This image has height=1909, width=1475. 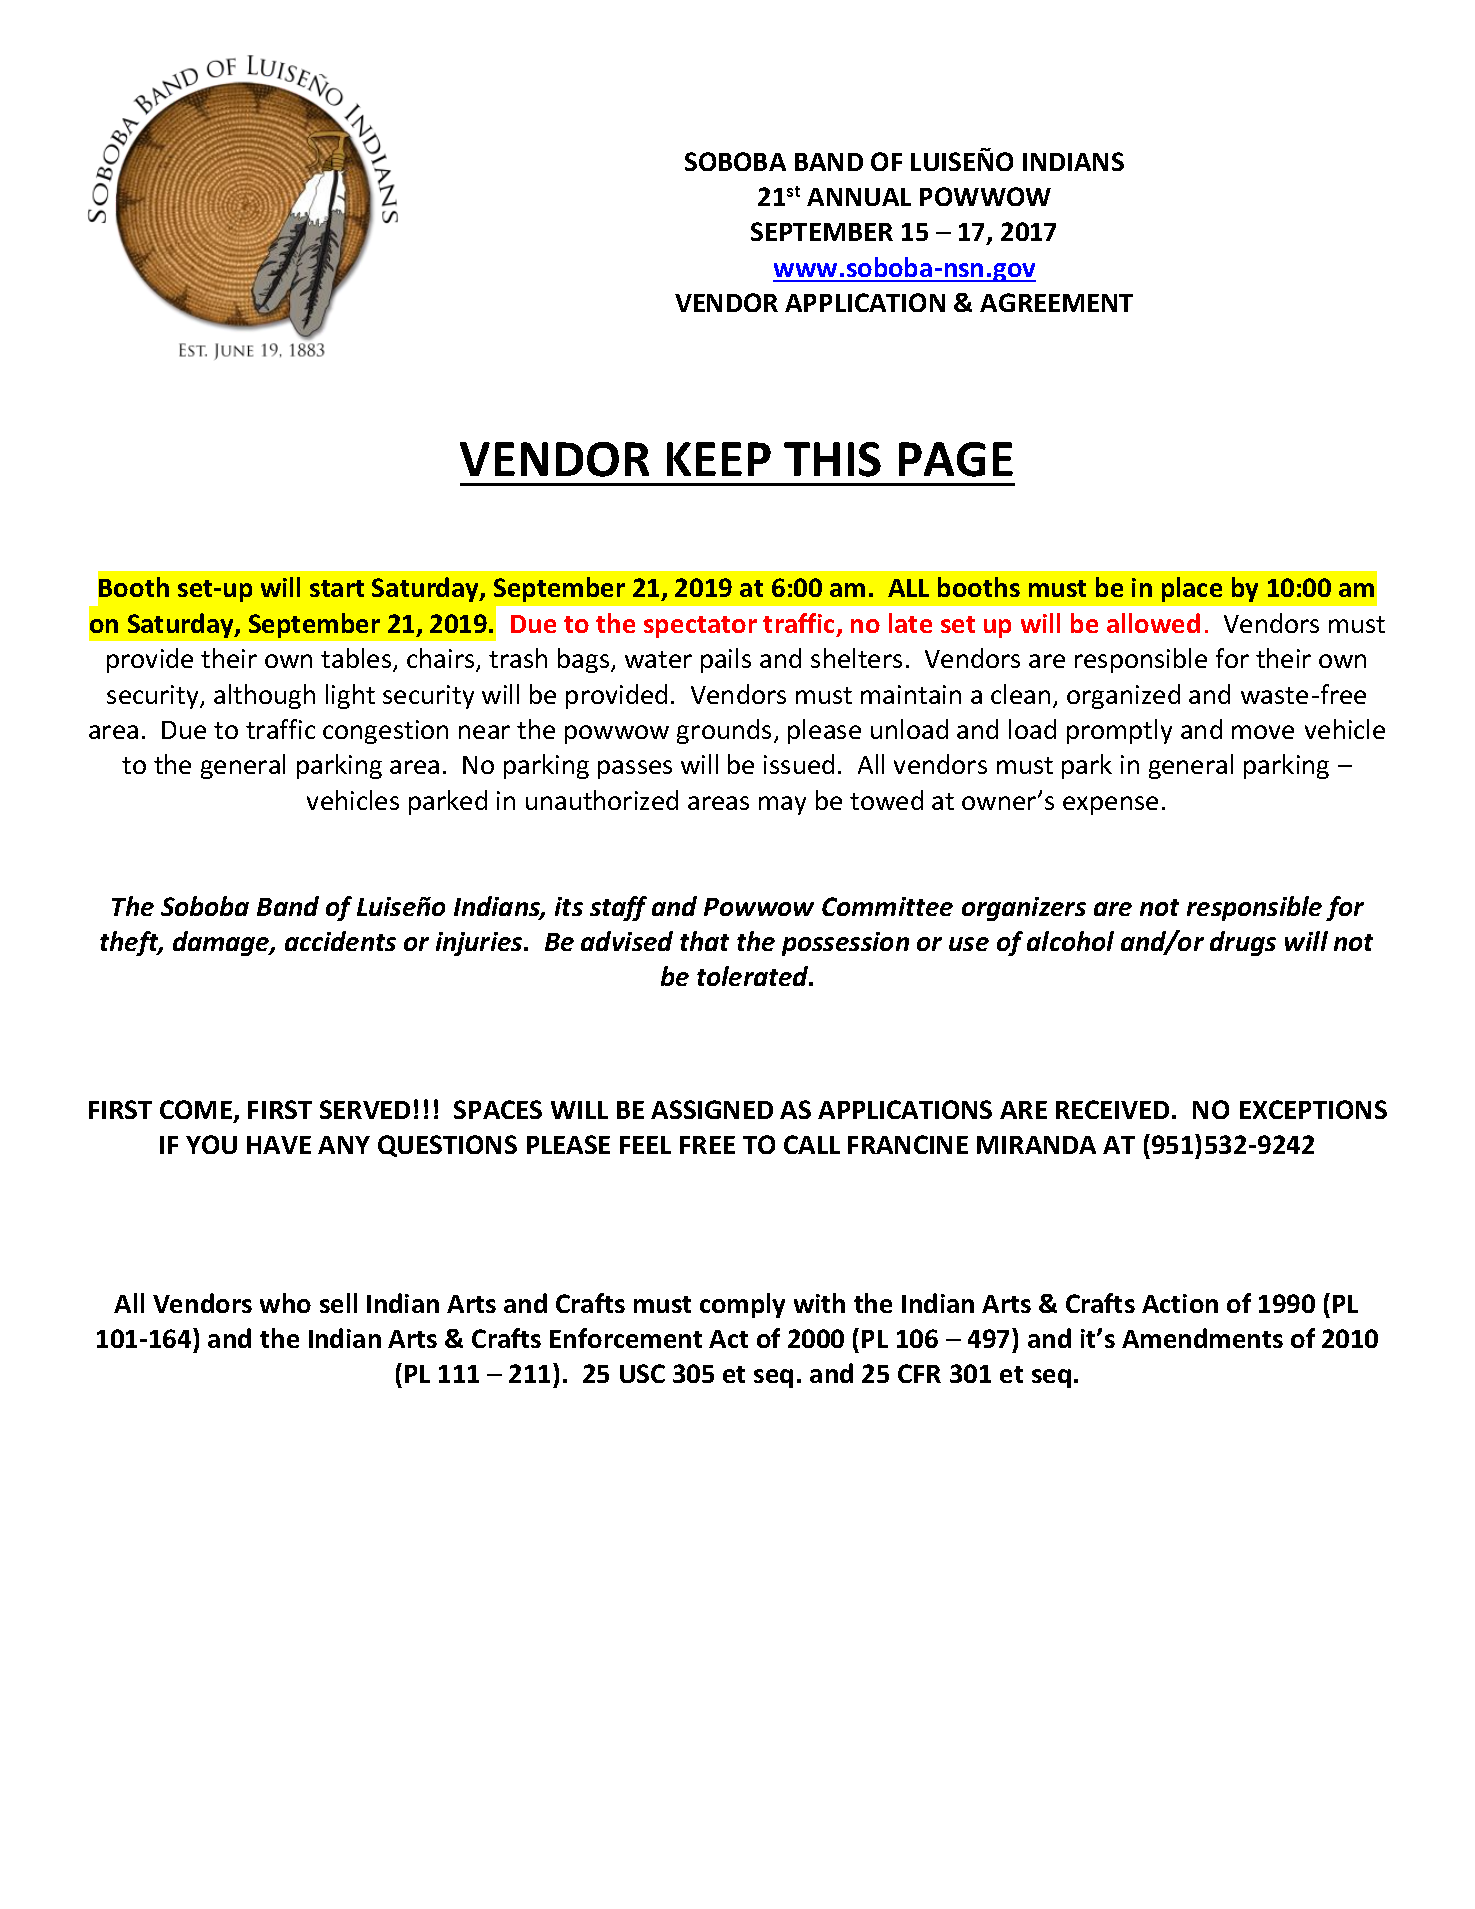 What do you see at coordinates (859, 197) in the image?
I see `ANNUAL` at bounding box center [859, 197].
